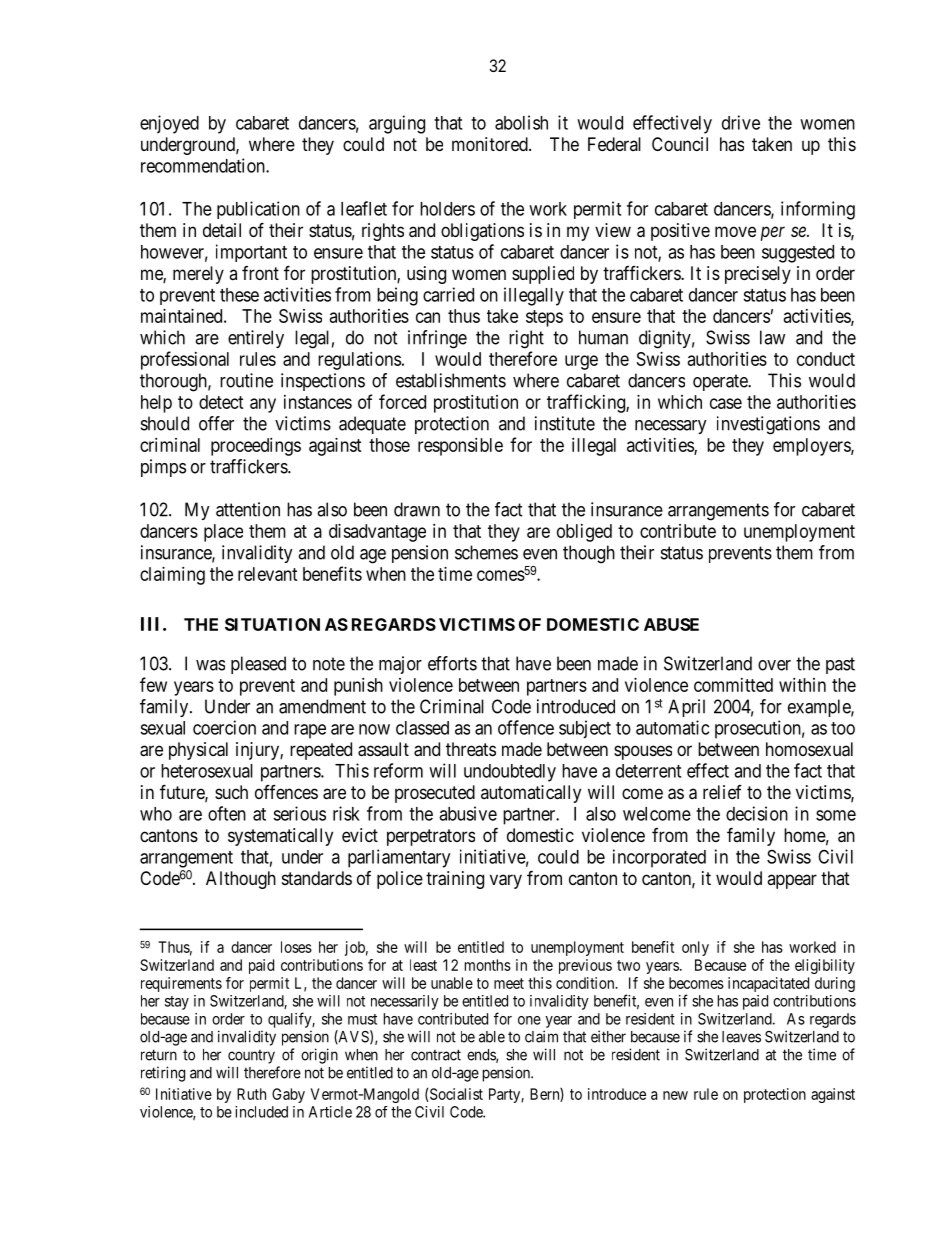 This page has height=1233, width=952. Describe the element at coordinates (280, 837) in the page. I see `systematically` at that location.
